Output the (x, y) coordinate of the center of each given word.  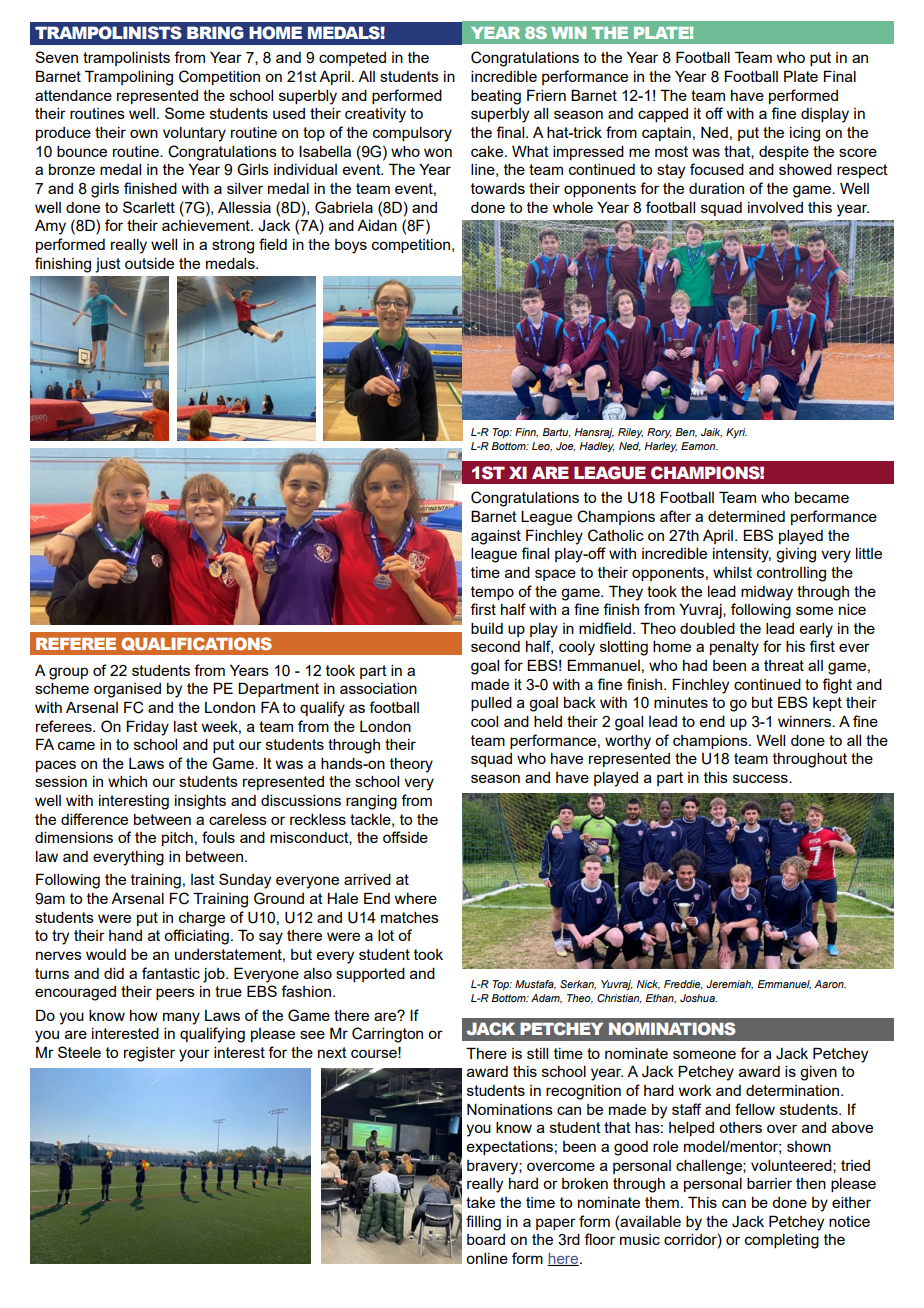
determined (746, 516)
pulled (491, 704)
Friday (148, 728)
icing (805, 134)
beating (496, 97)
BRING (215, 33)
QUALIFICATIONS (196, 644)
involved (775, 207)
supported (370, 975)
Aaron (830, 984)
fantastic (171, 973)
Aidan (377, 225)
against (496, 537)
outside (149, 263)
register (149, 1054)
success (761, 778)
